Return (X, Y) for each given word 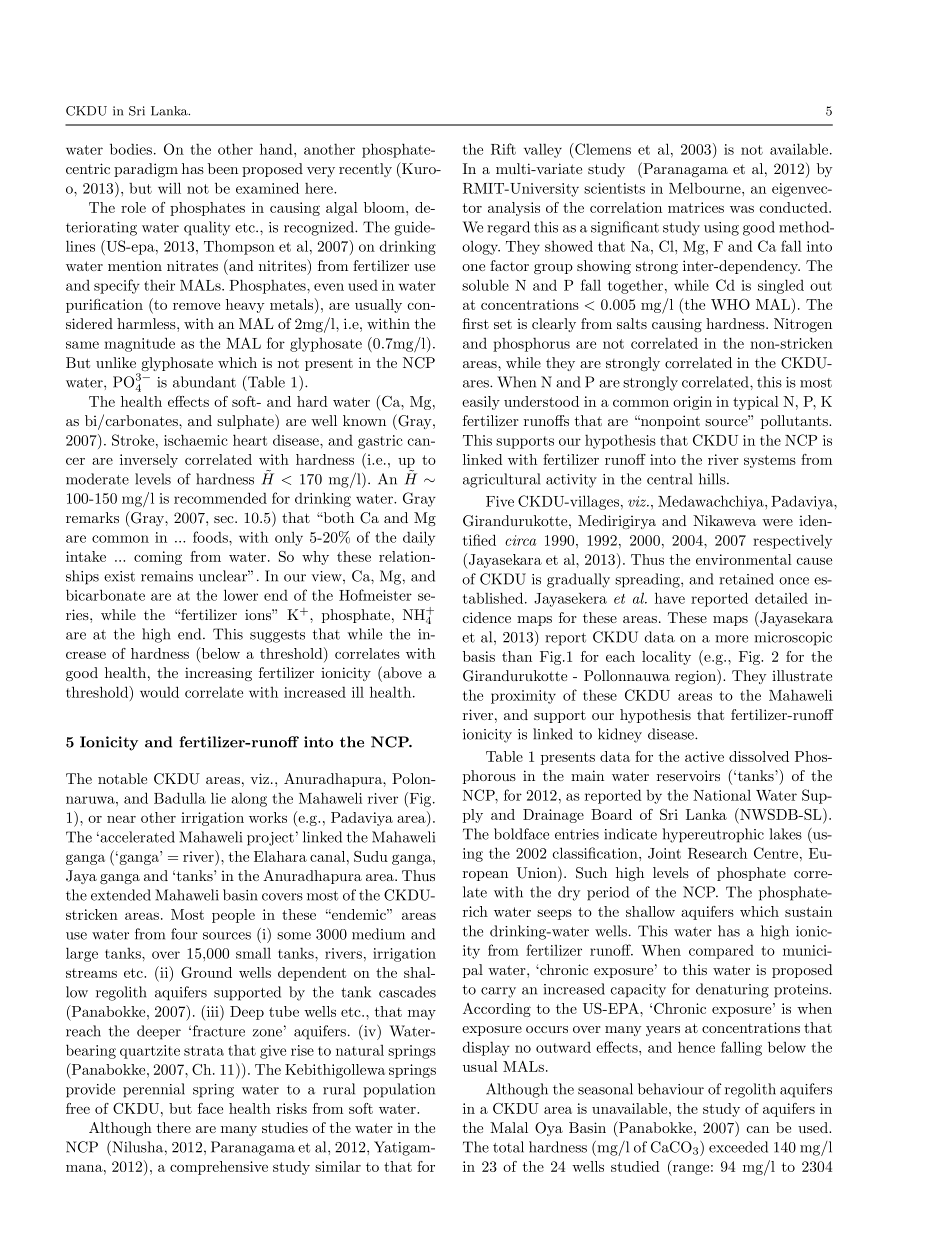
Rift (503, 149)
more (731, 639)
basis (479, 656)
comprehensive (219, 1168)
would (159, 692)
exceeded (738, 1147)
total (508, 1147)
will (169, 188)
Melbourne (706, 188)
